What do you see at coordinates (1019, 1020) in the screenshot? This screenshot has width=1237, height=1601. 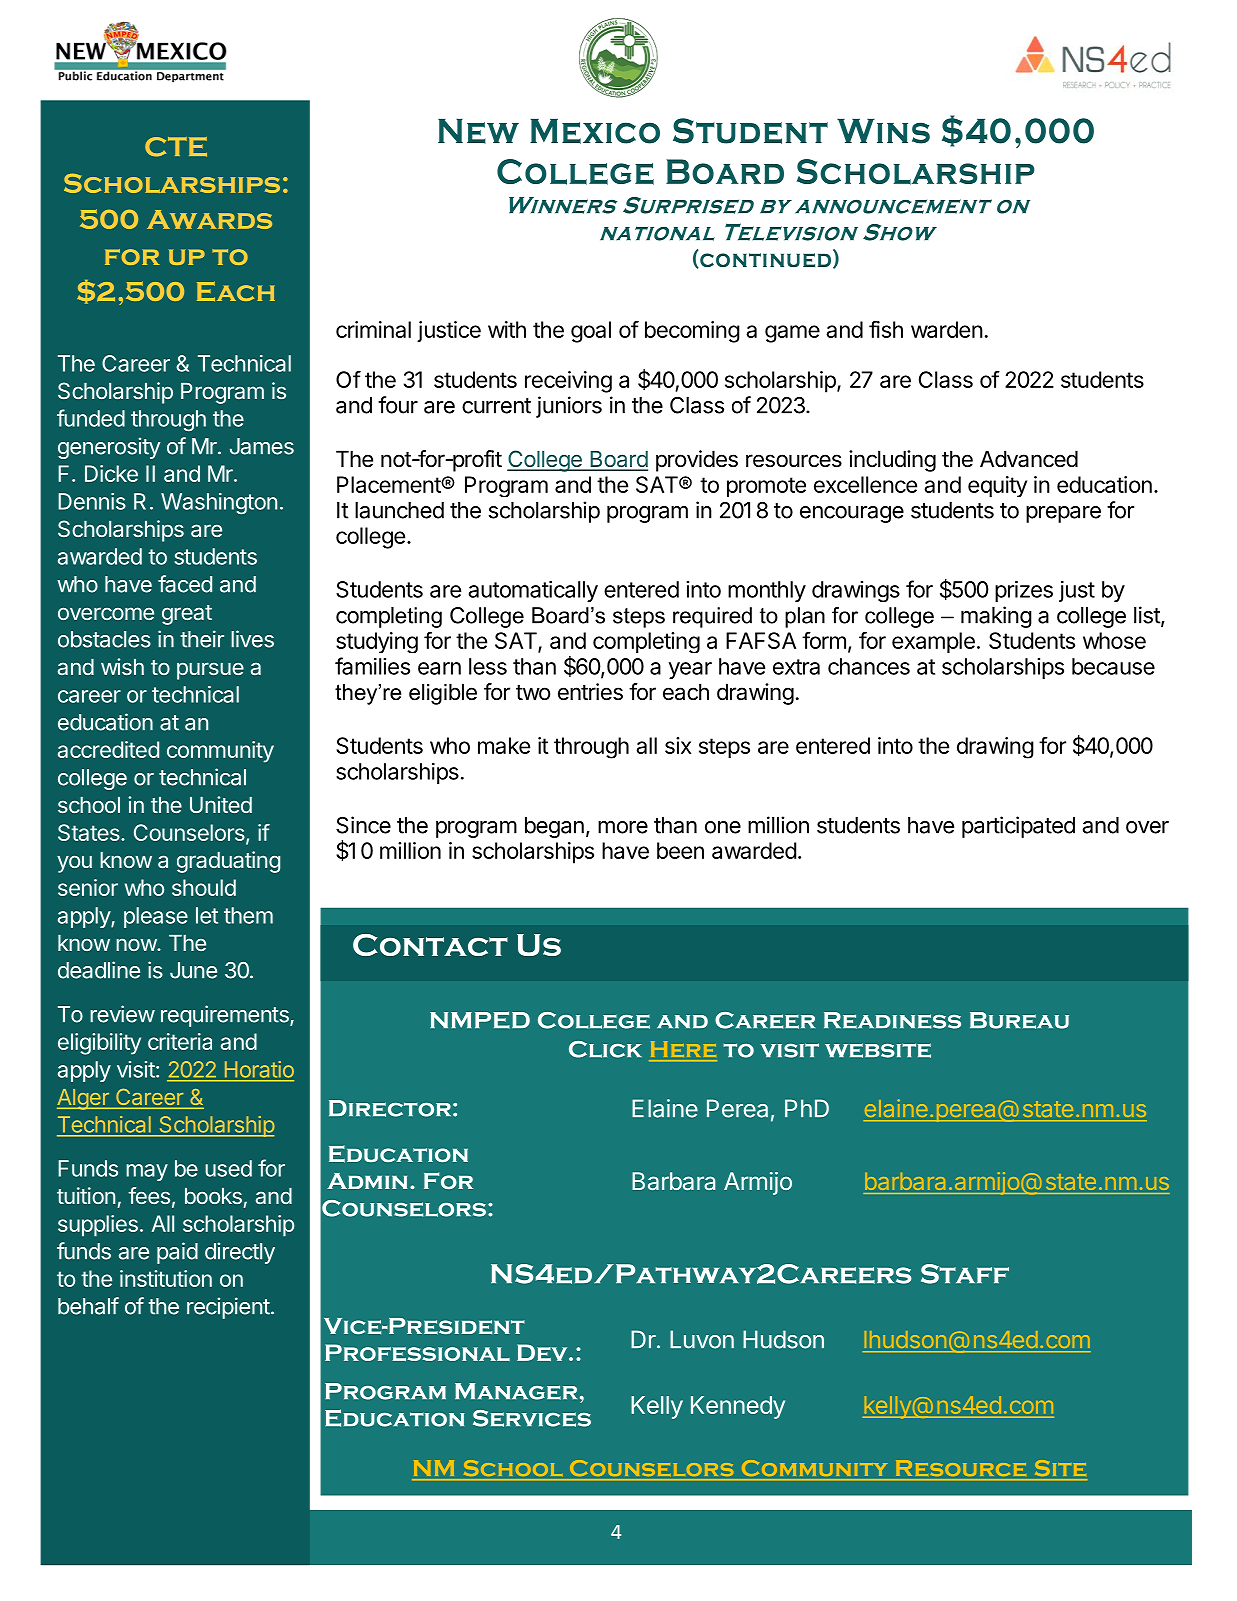 I see `Bureau` at bounding box center [1019, 1020].
